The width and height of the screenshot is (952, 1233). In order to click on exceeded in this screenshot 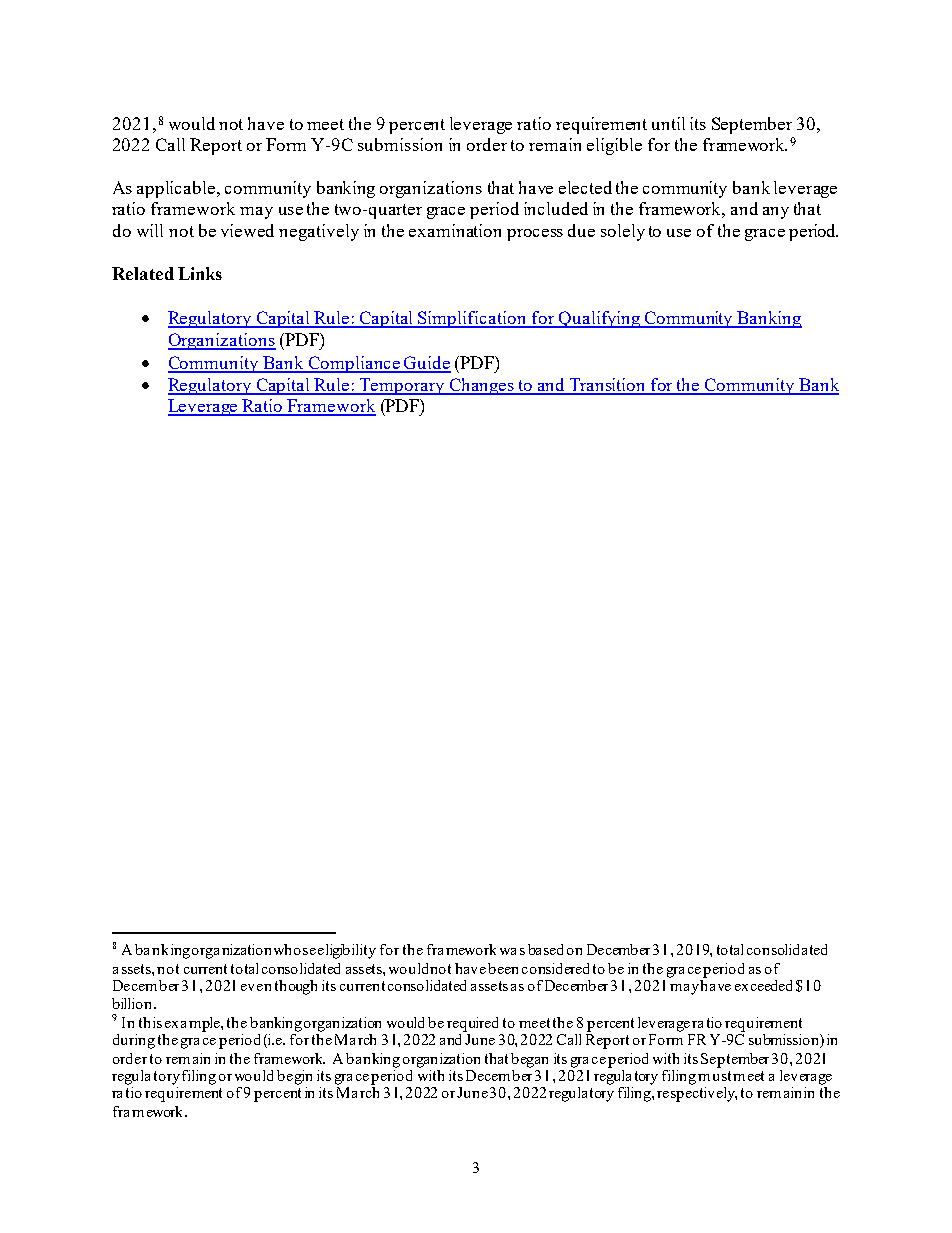, I will do `click(763, 985)`.
